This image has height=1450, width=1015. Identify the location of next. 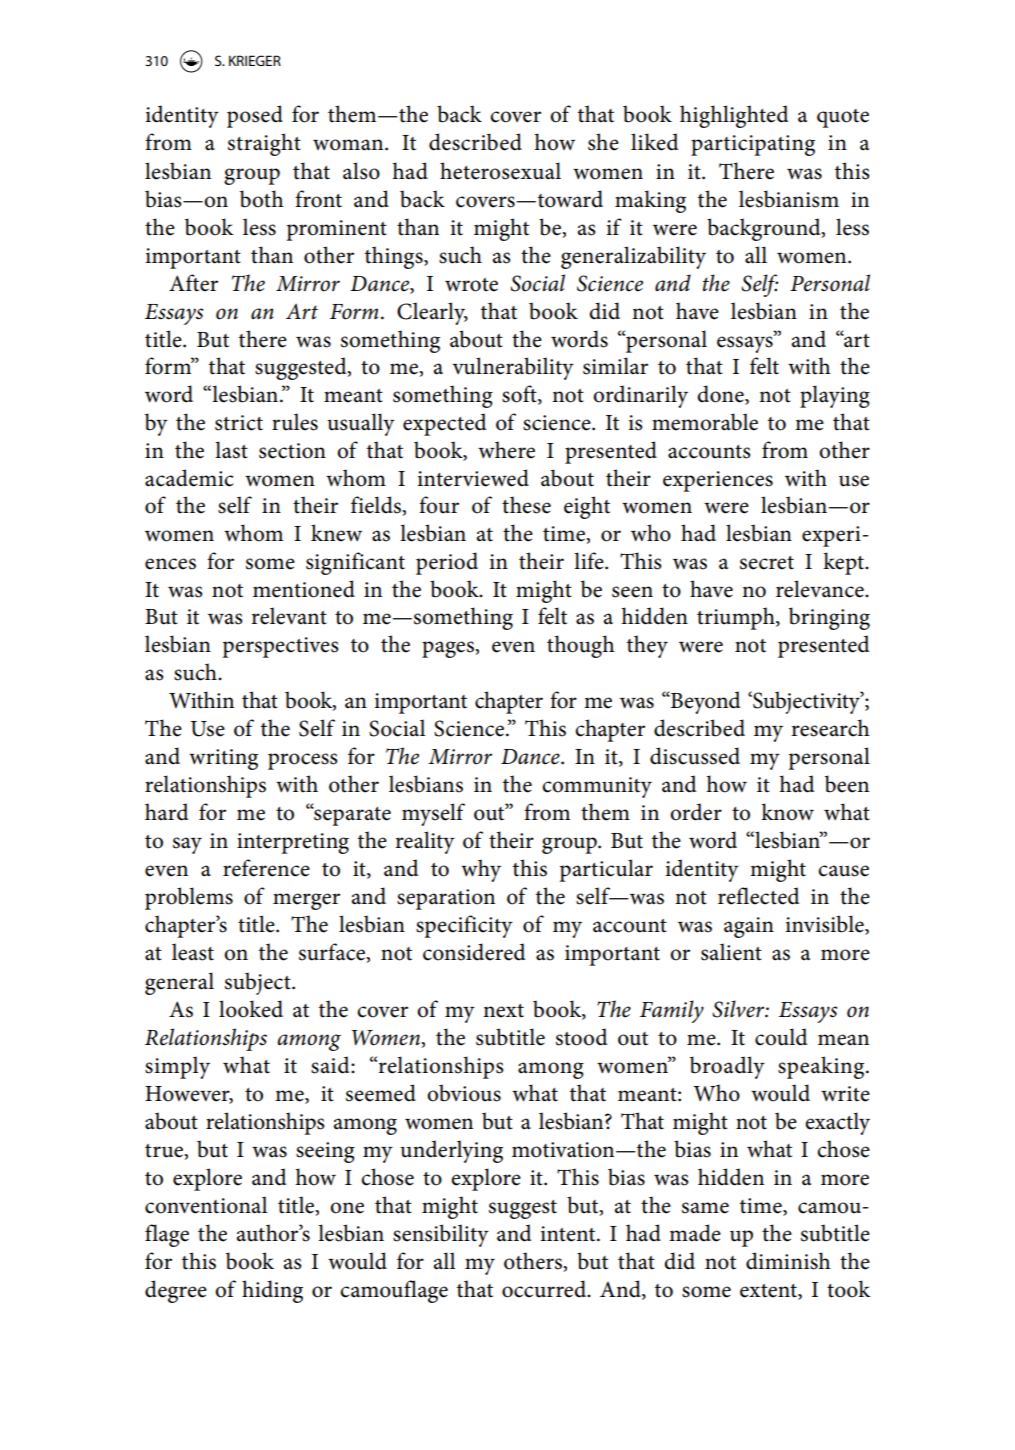
(503, 1011).
